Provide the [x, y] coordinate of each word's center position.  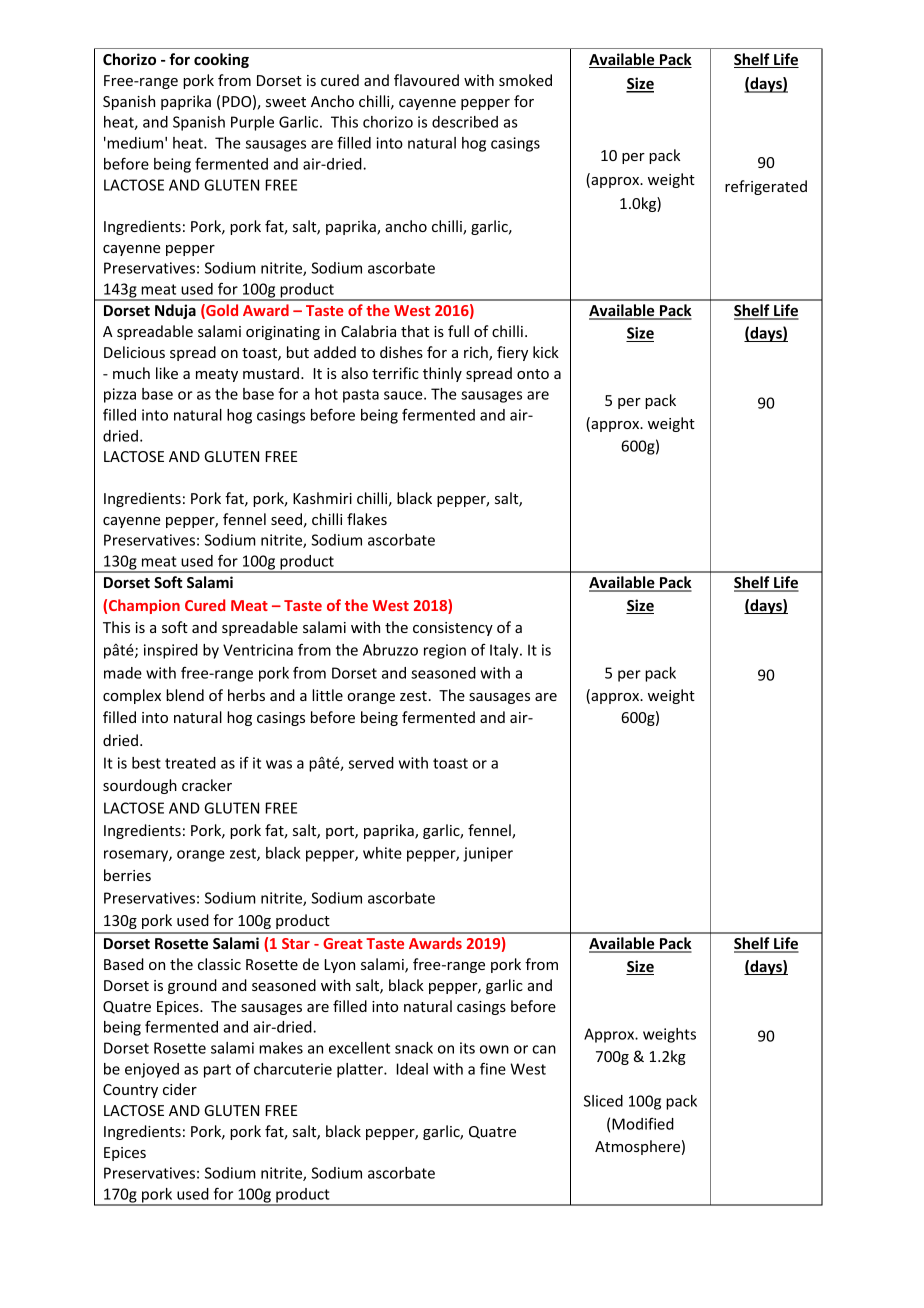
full [458, 331]
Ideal [412, 1069]
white [382, 853]
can [544, 1049]
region [445, 651]
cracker [207, 785]
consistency [453, 629]
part [217, 1071]
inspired [171, 651]
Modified [643, 1124]
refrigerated [766, 187]
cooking [221, 60]
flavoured [426, 80]
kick [546, 352]
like [167, 373]
